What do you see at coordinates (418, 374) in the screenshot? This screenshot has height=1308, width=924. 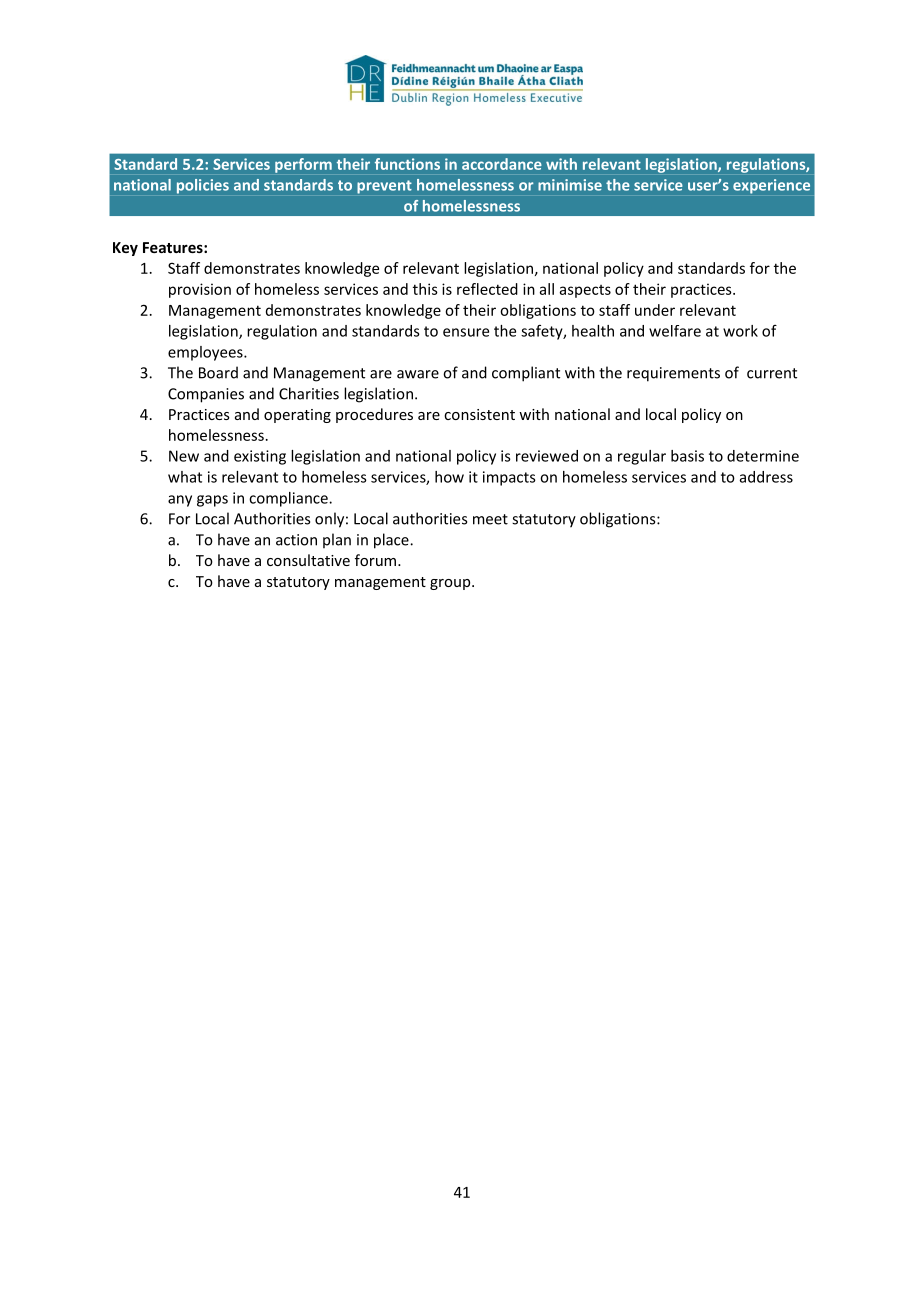 I see `aware` at bounding box center [418, 374].
